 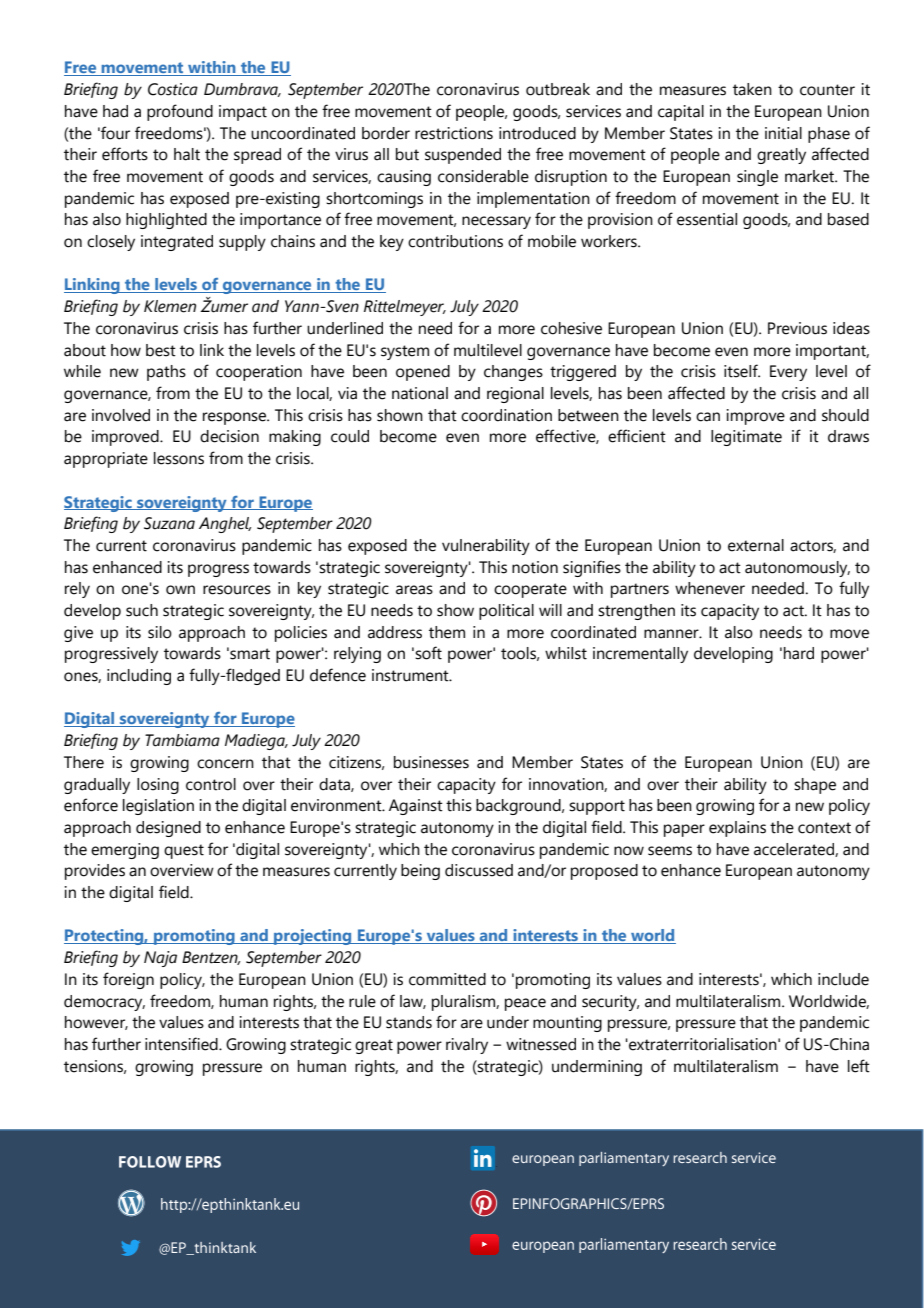 I want to click on concern, so click(x=225, y=764).
